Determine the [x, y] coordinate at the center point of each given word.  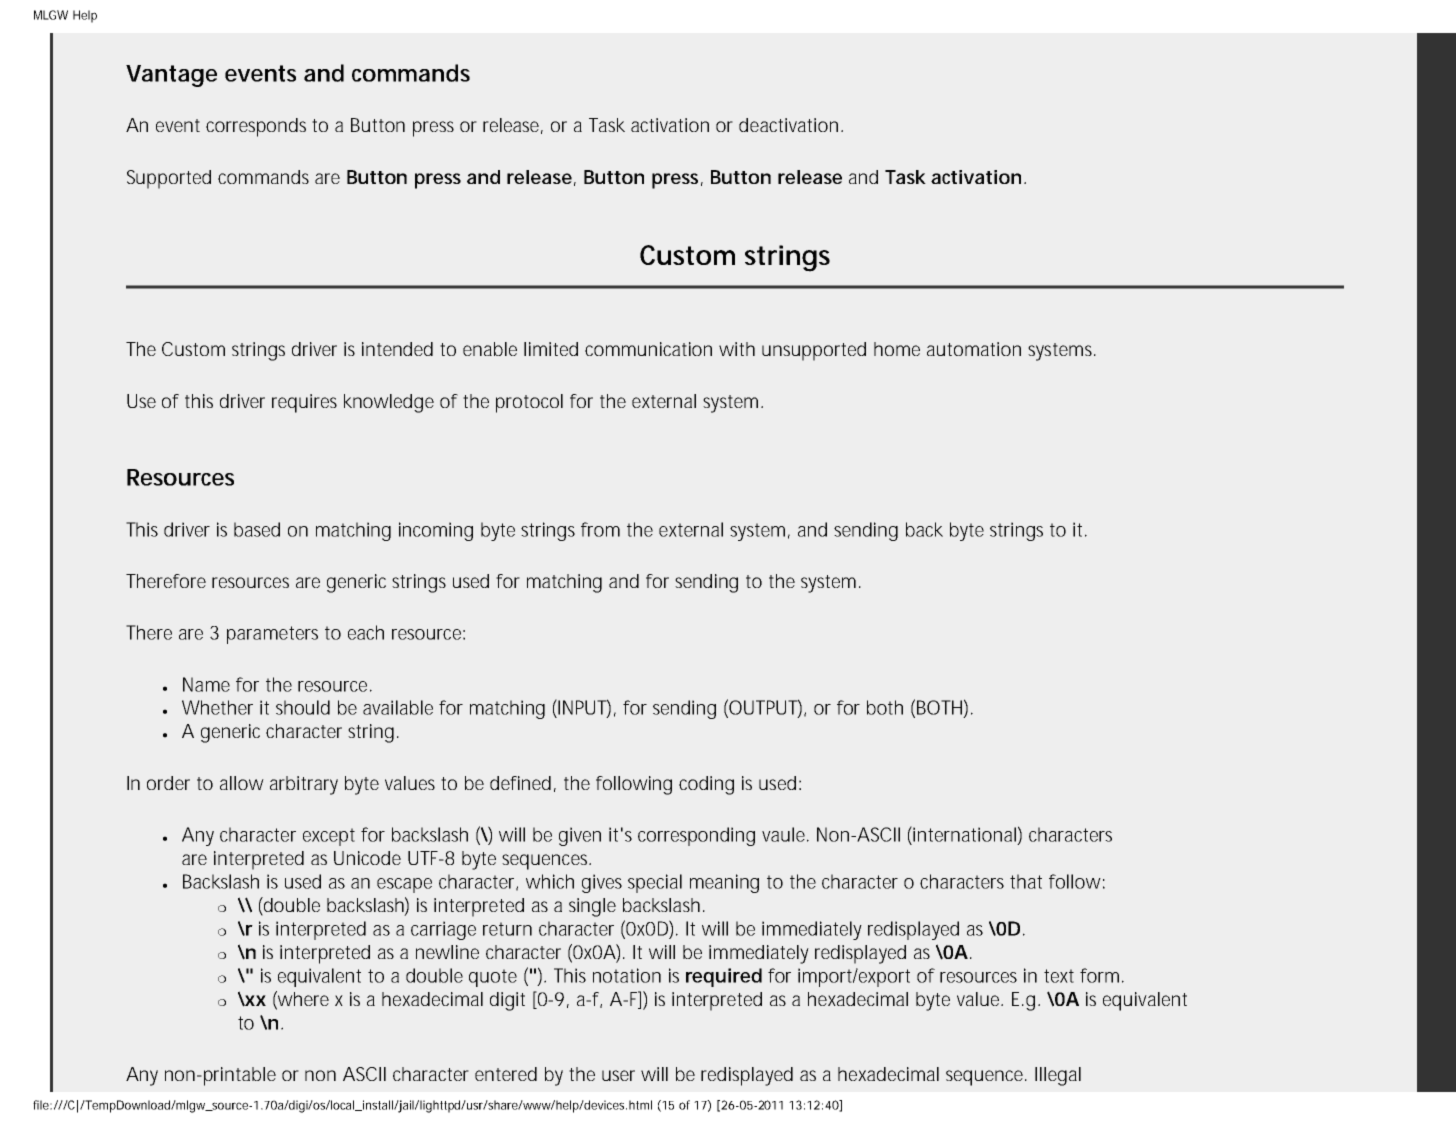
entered [506, 1074]
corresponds [256, 127]
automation [974, 349]
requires [304, 403]
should [303, 707]
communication [648, 349]
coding [706, 785]
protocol [529, 403]
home [897, 349]
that [1026, 881]
